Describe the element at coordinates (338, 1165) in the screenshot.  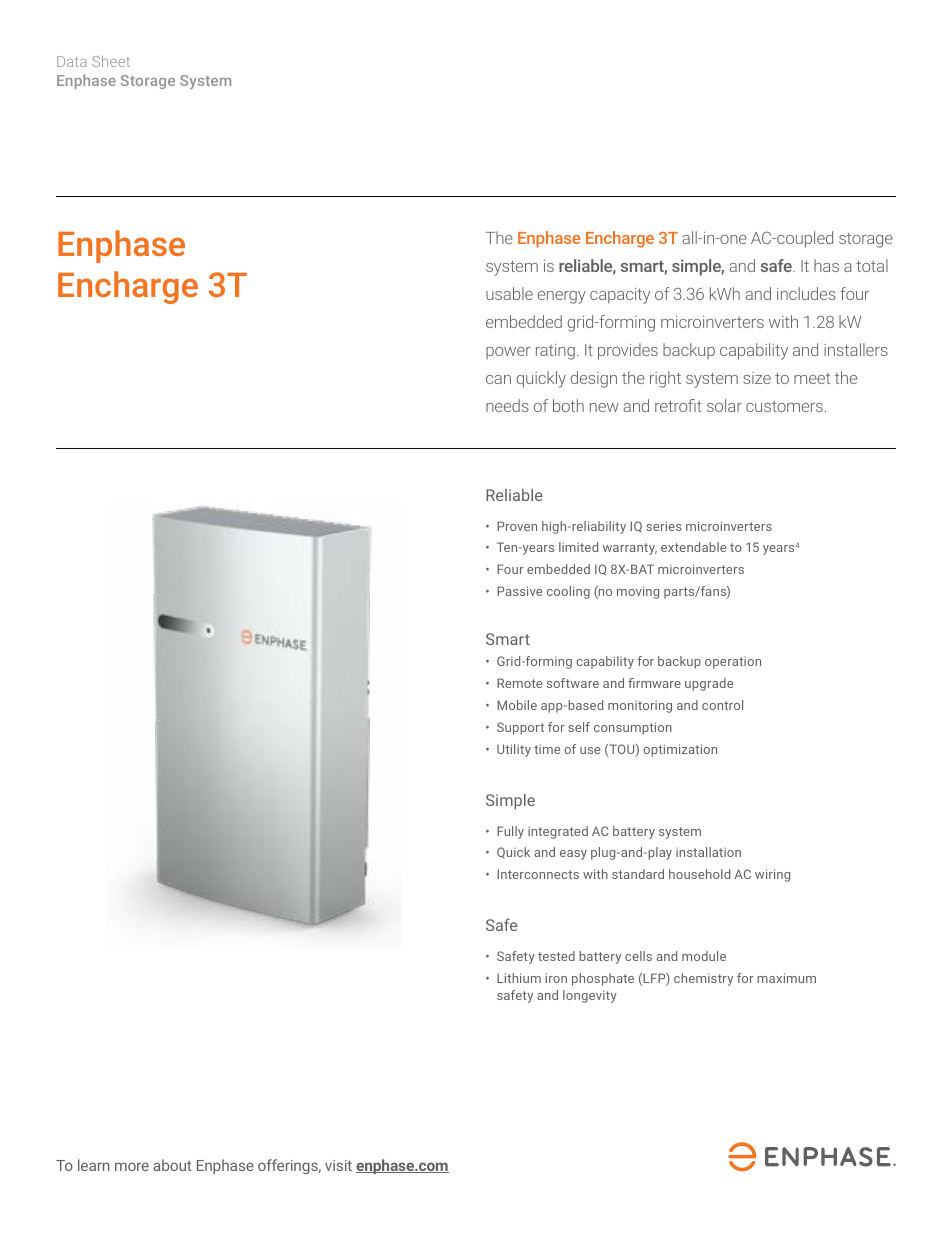
I see `visit` at that location.
